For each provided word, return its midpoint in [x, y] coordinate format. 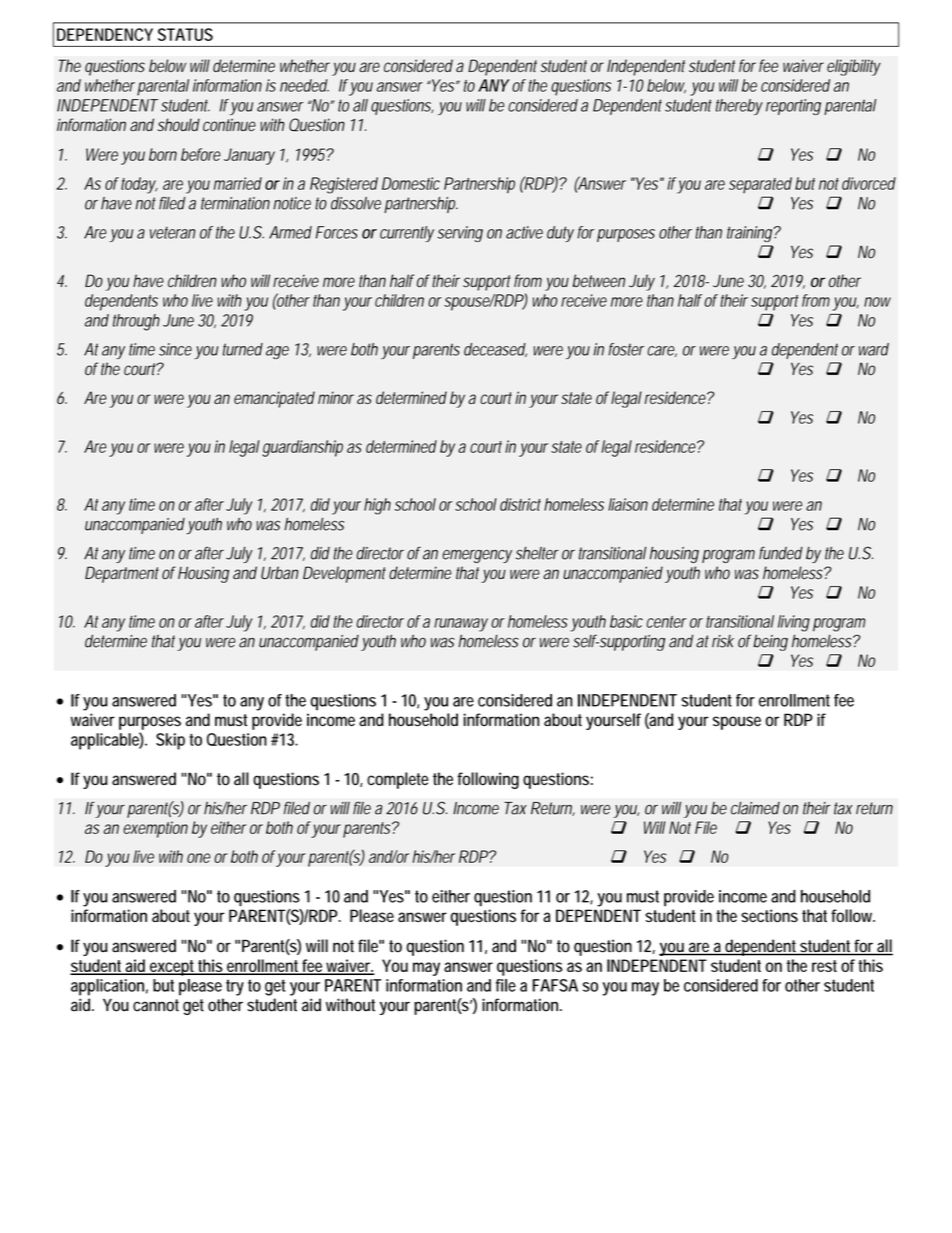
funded [781, 553]
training [751, 234]
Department [122, 574]
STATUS [185, 34]
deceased [495, 350]
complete [398, 780]
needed [304, 85]
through [136, 322]
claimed [755, 808]
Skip [170, 741]
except [173, 968]
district [520, 504]
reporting [793, 107]
